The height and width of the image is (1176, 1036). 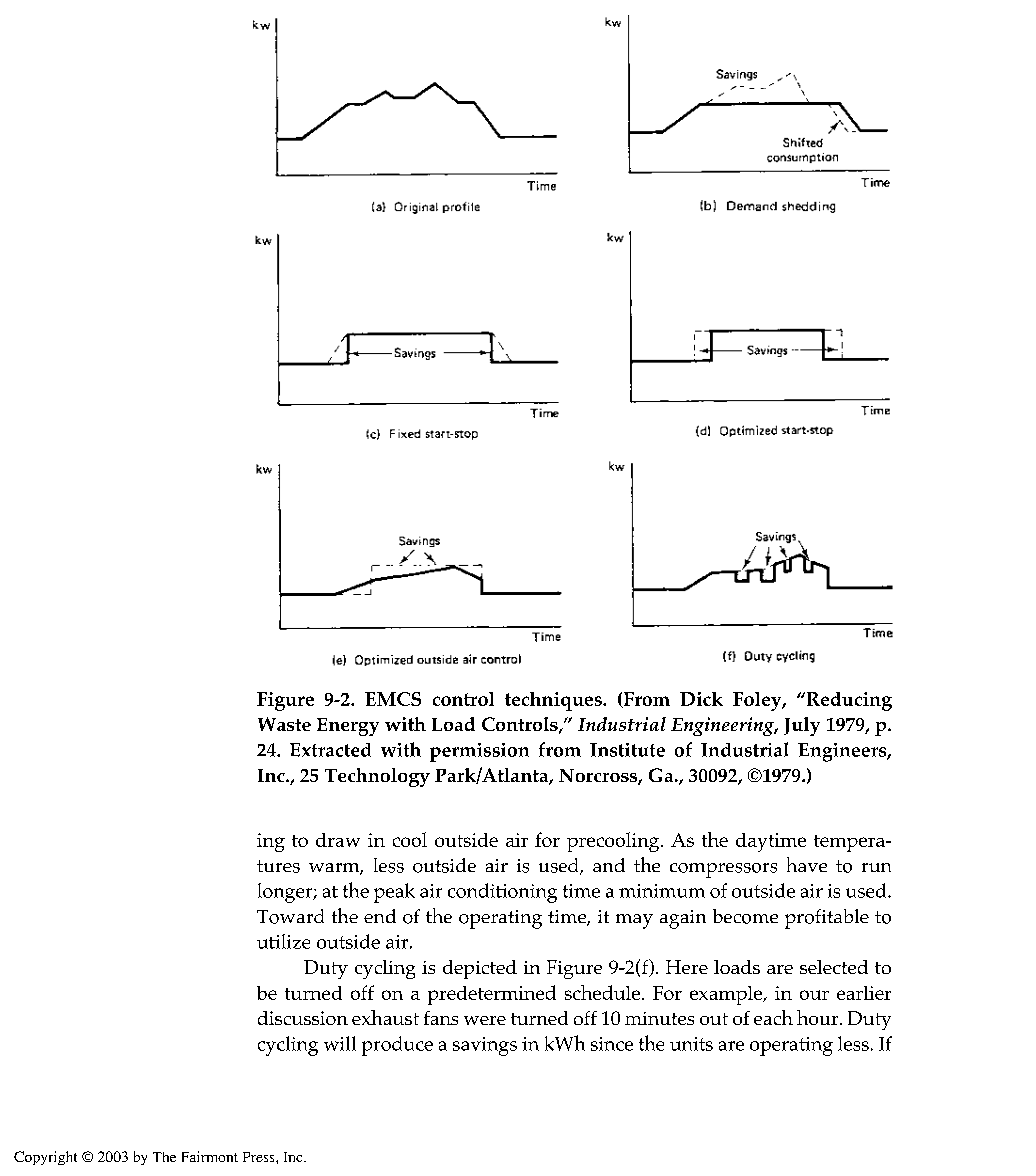 What do you see at coordinates (338, 840) in the image?
I see `draw` at bounding box center [338, 840].
